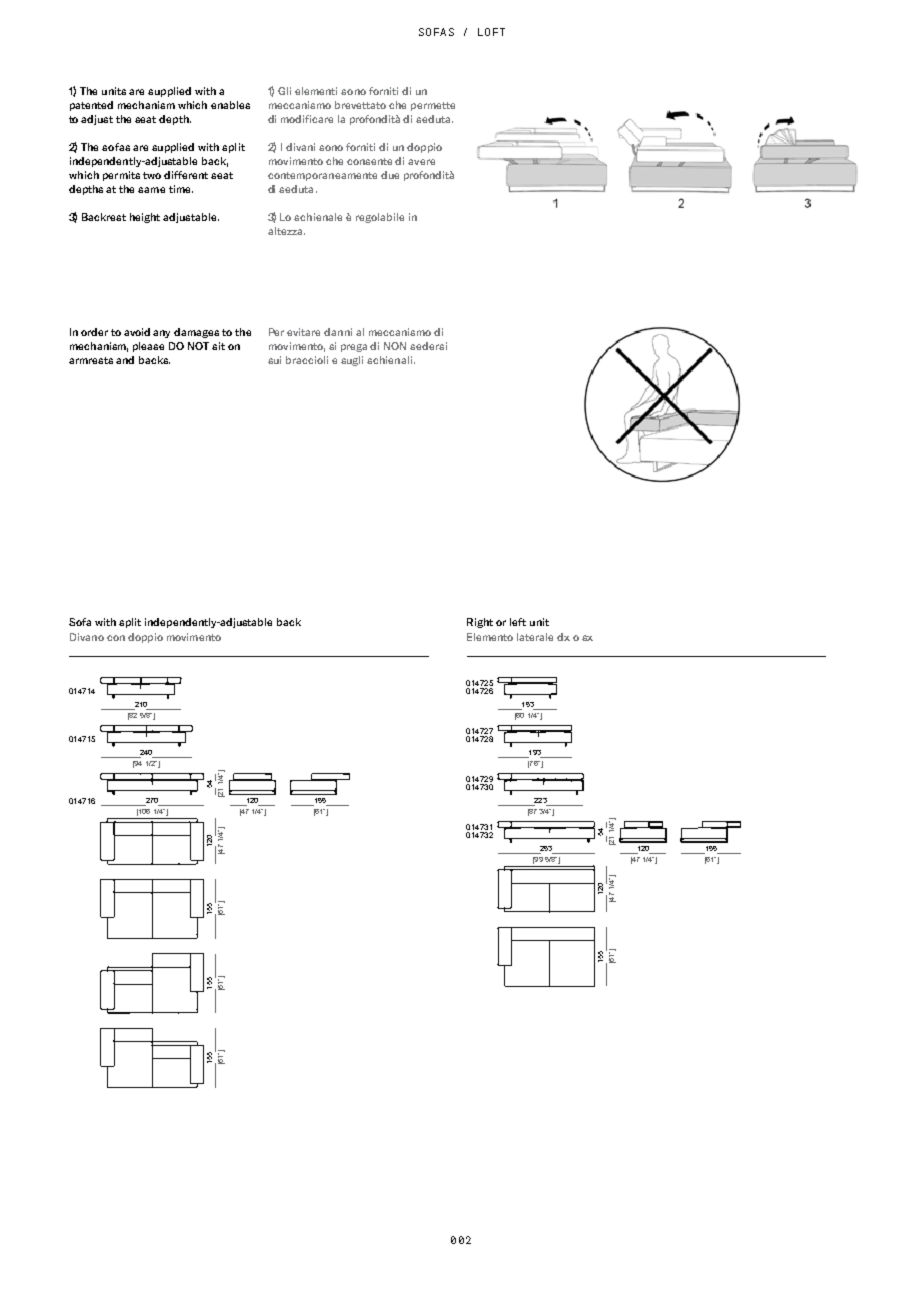 This screenshot has height=1308, width=924. I want to click on left, so click(518, 622).
